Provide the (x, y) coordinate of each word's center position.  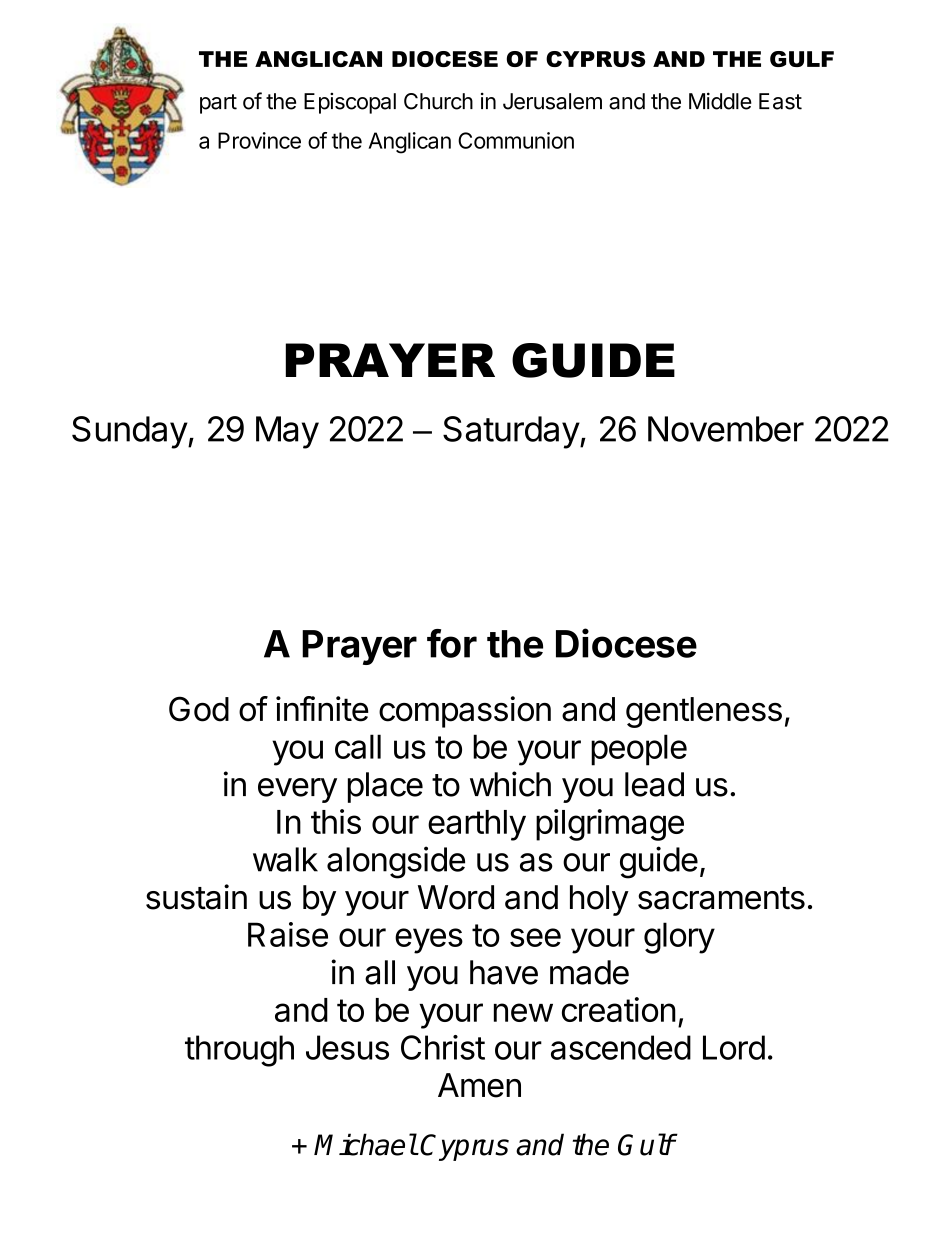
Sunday (130, 432)
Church (438, 101)
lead (654, 784)
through (239, 1051)
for (452, 643)
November (726, 429)
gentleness (704, 712)
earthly (477, 825)
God (199, 709)
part (218, 104)
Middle (720, 101)
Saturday (511, 432)
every (297, 790)
